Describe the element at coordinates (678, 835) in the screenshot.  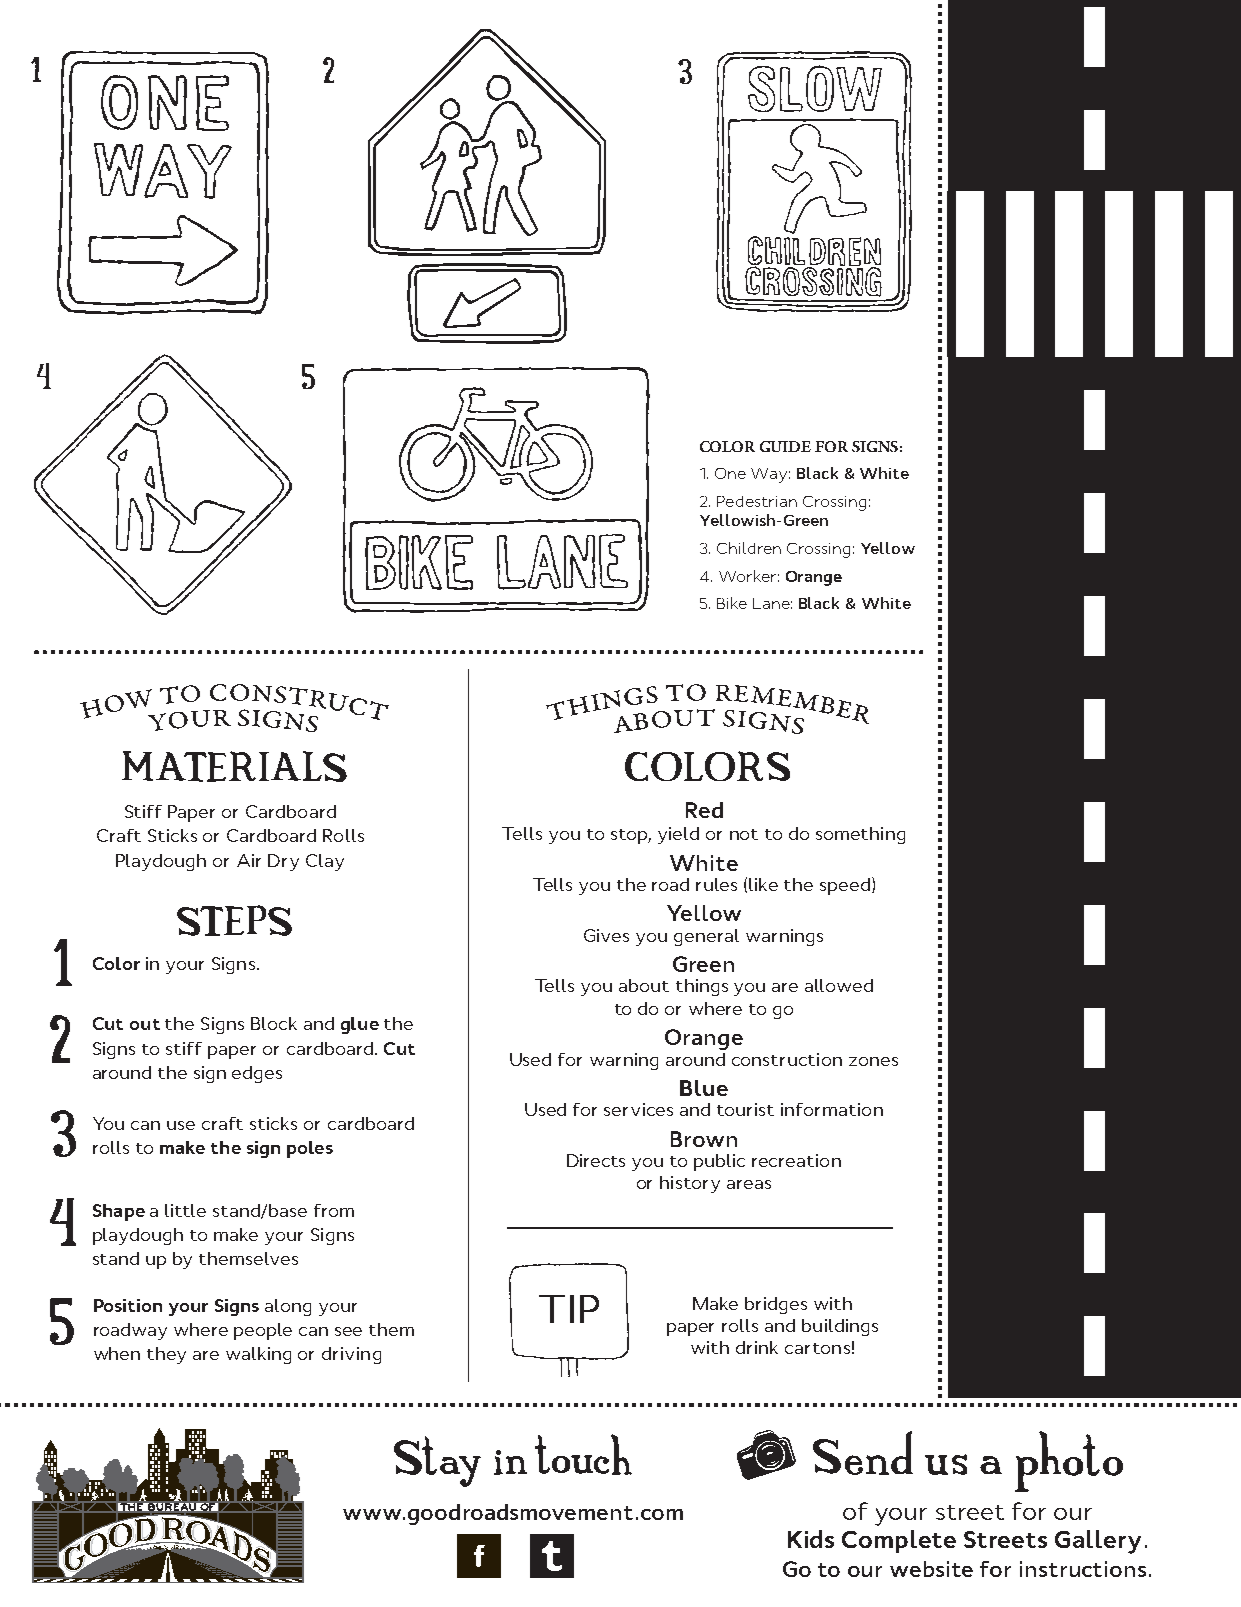
I see `yield` at that location.
